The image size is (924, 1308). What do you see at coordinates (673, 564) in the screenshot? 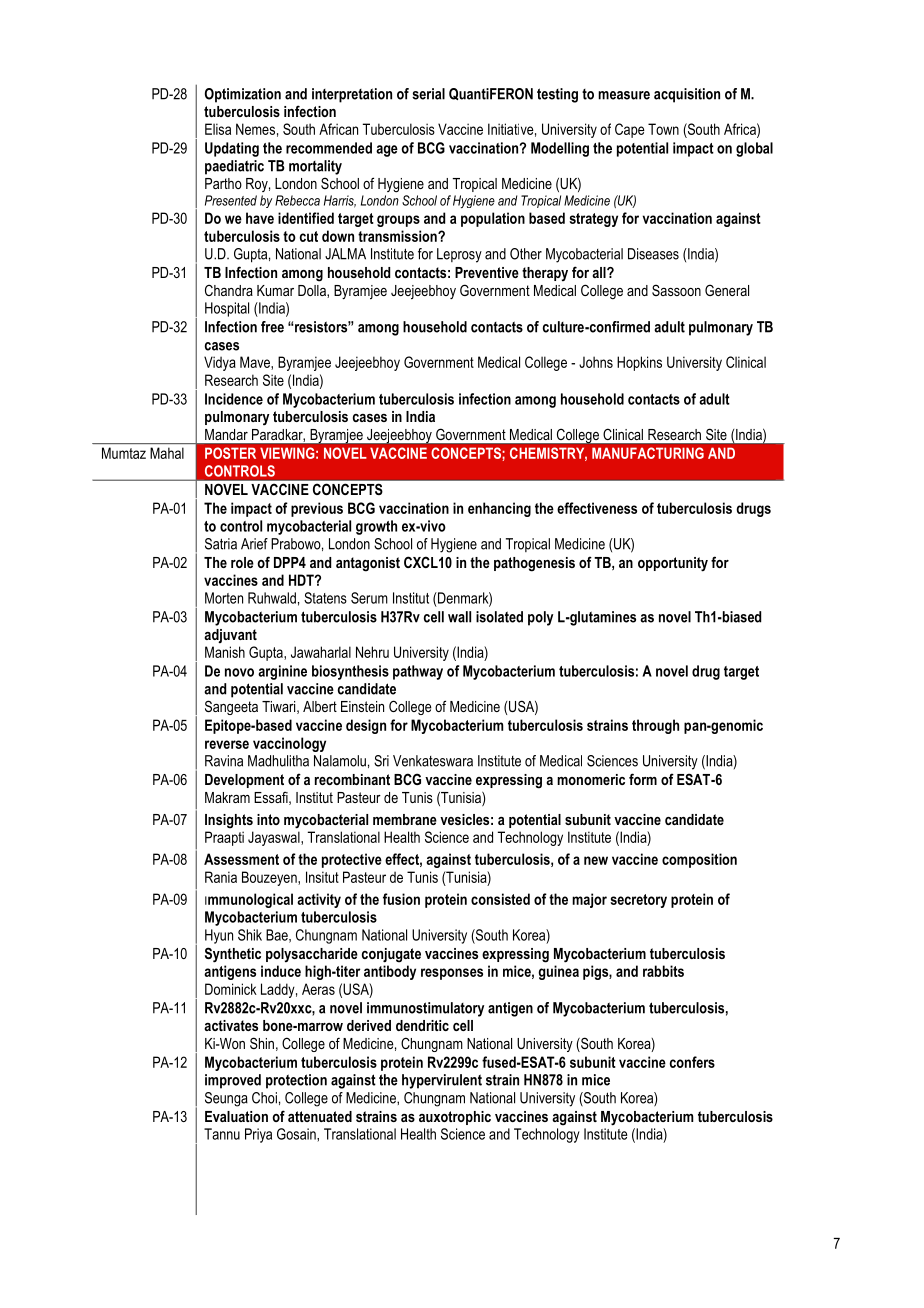
I see `opportunity` at bounding box center [673, 564].
